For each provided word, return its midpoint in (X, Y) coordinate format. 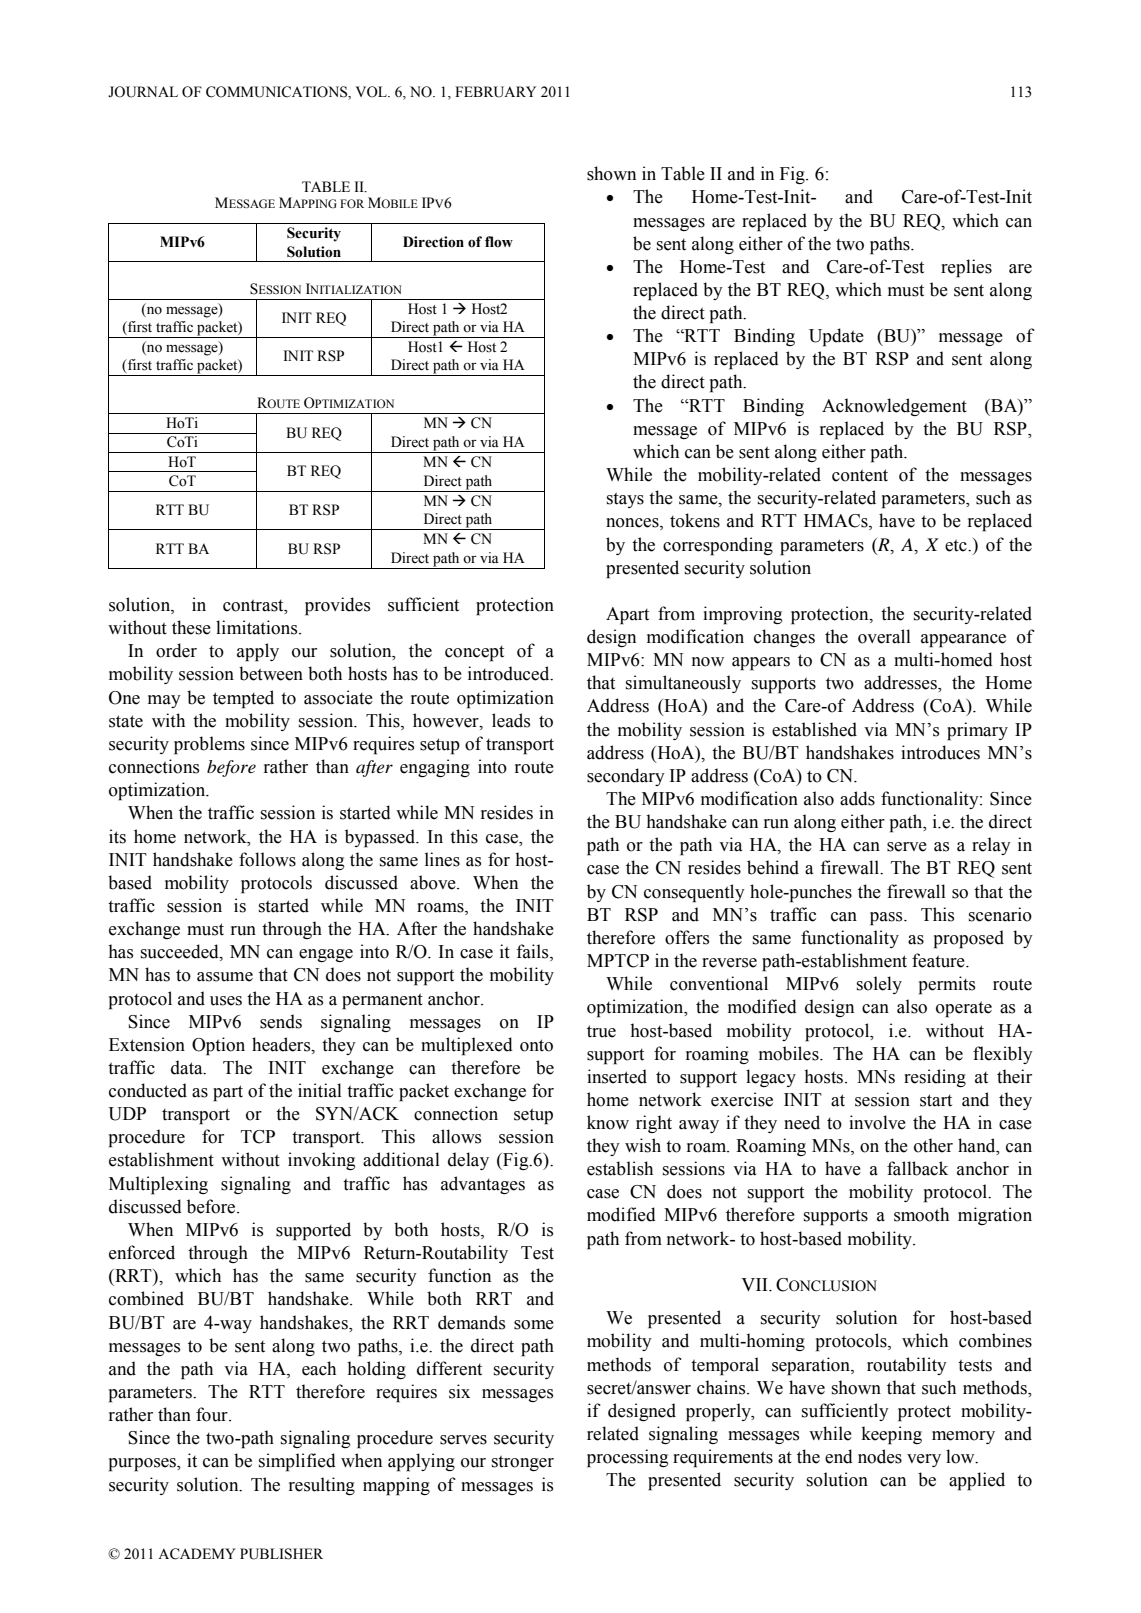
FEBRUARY (495, 92)
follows (267, 859)
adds (857, 798)
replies (966, 268)
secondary (626, 777)
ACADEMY (197, 1554)
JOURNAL (143, 92)
